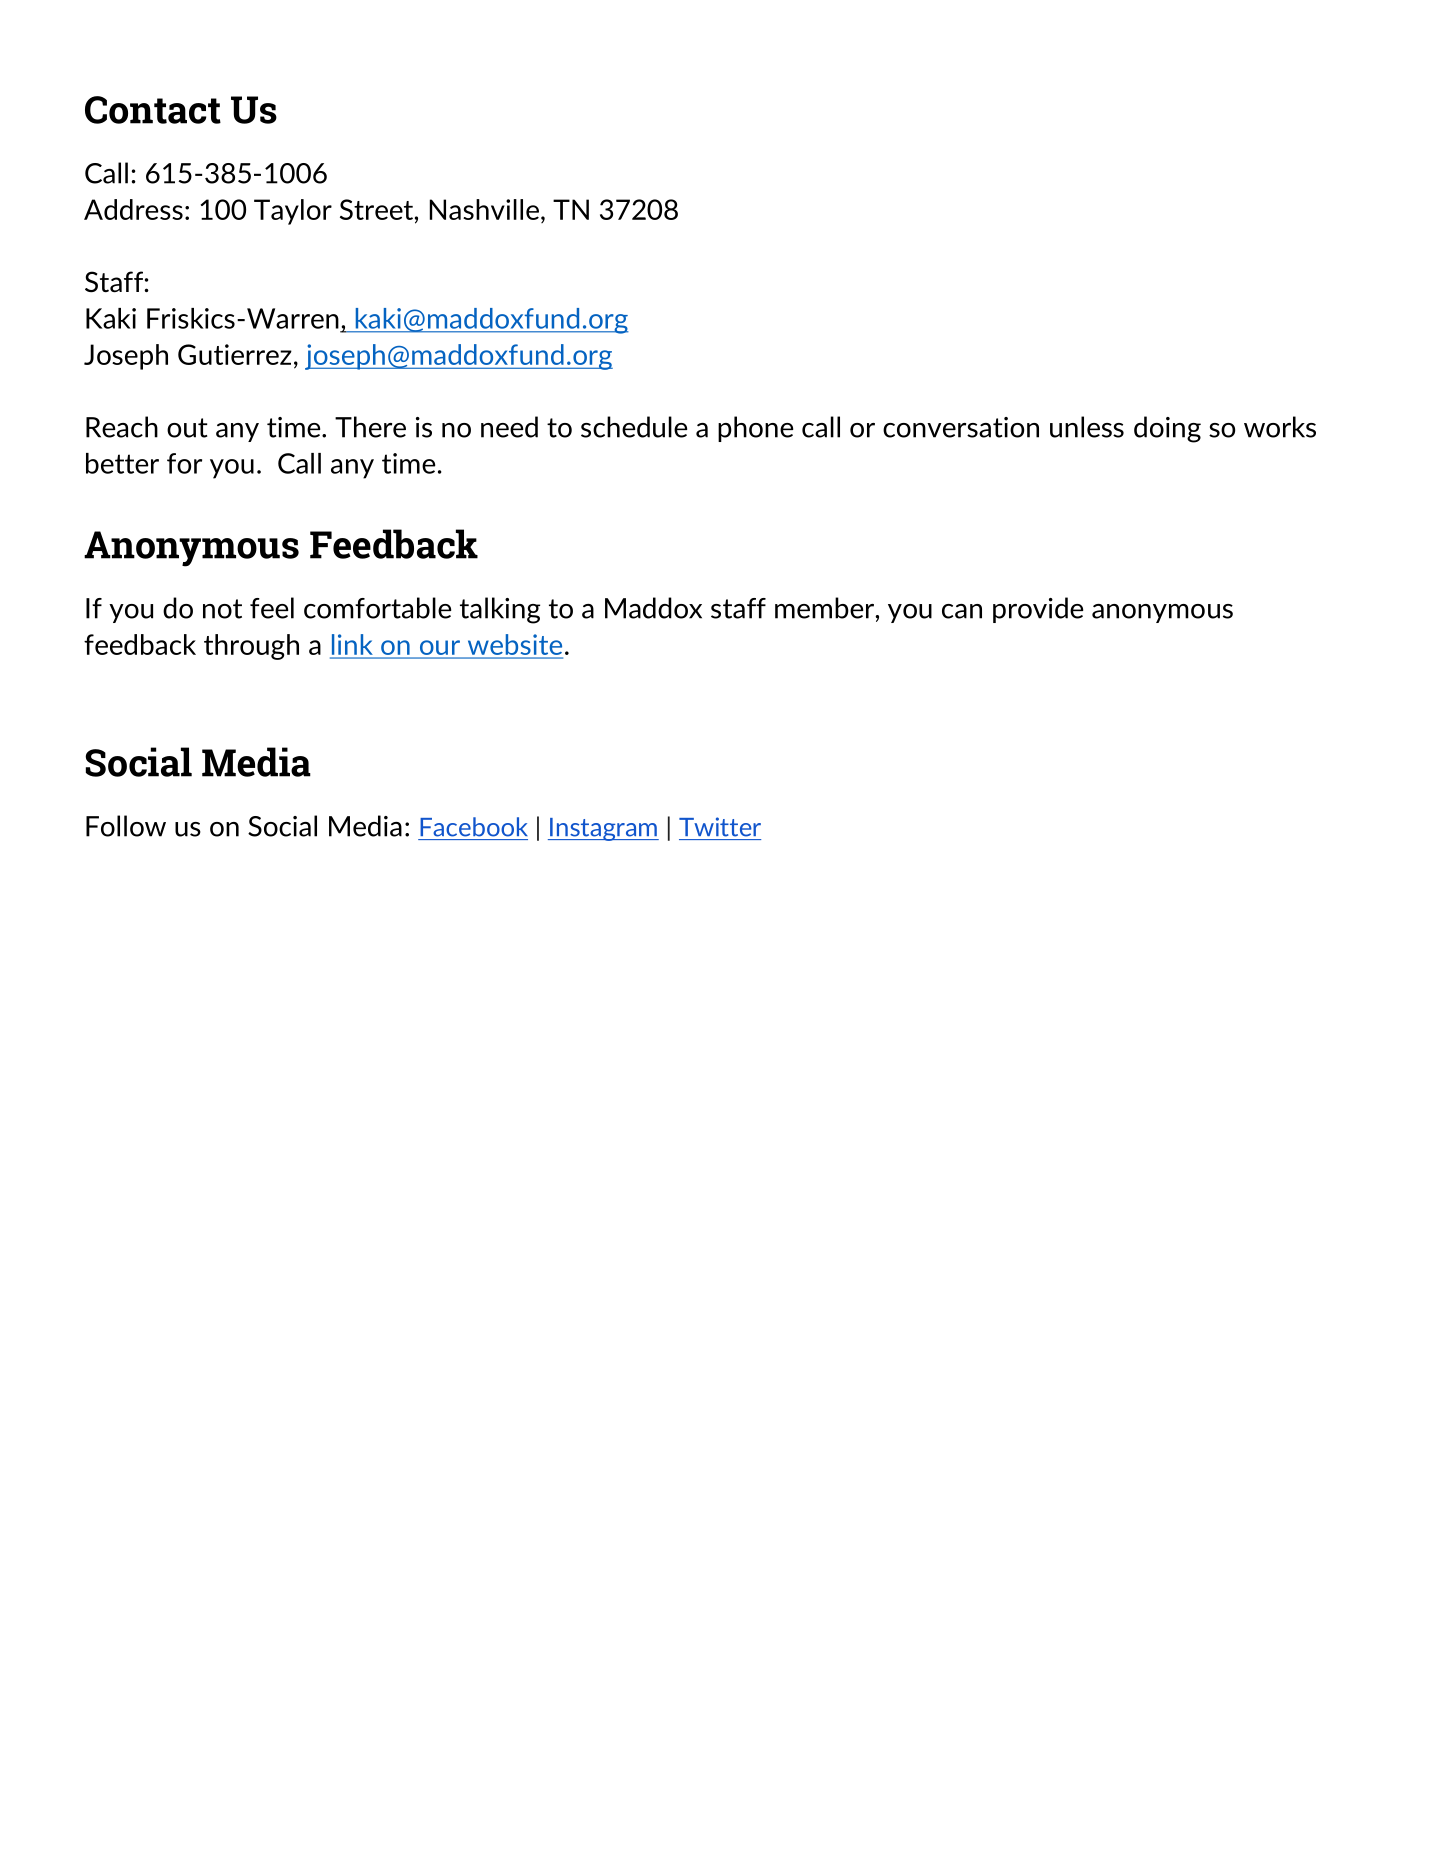  I want to click on Contact, so click(153, 110).
